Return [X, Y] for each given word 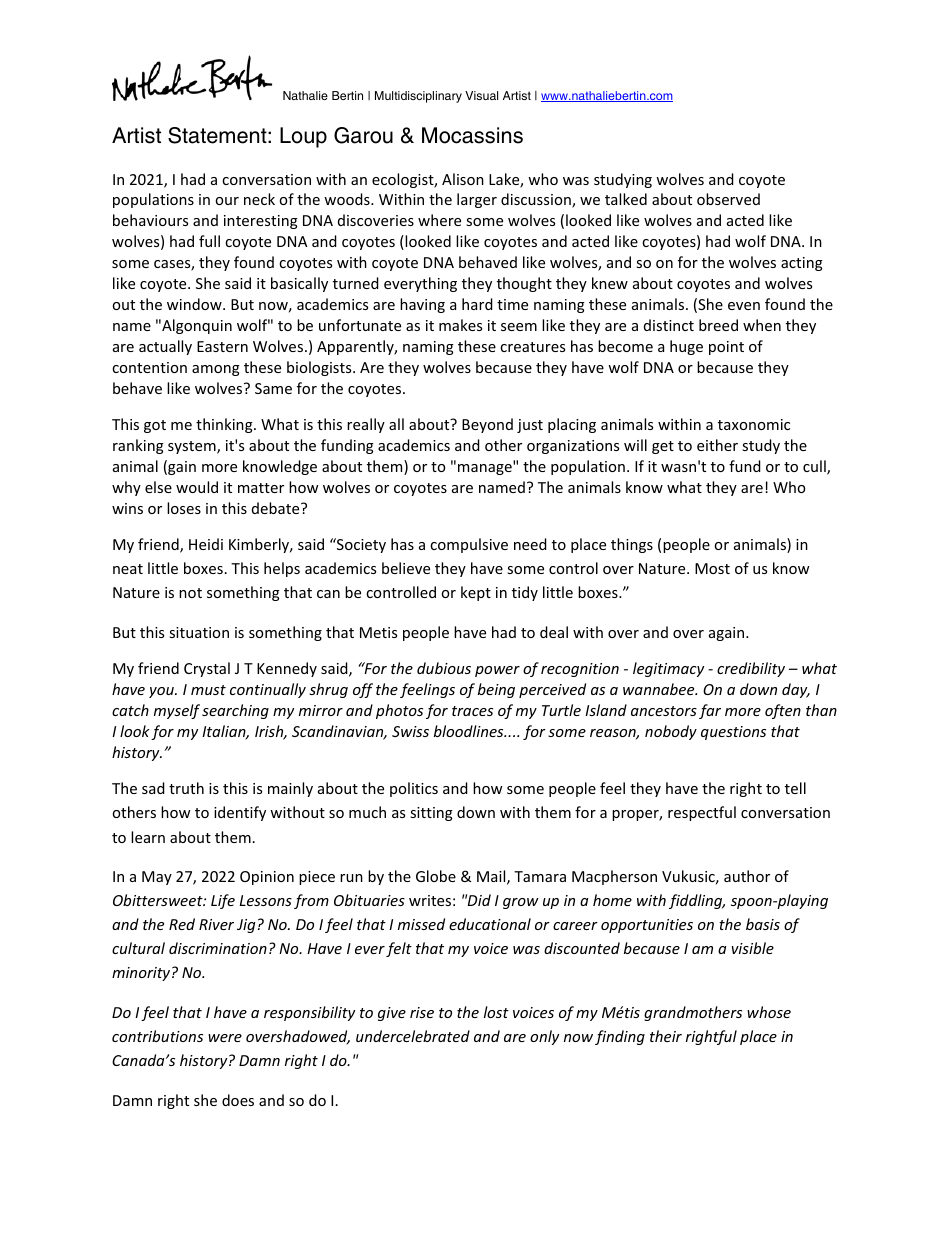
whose [769, 1012]
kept [476, 593]
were [225, 1038]
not [190, 593]
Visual [481, 95]
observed [728, 199]
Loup [303, 137]
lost [496, 1012]
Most [712, 568]
